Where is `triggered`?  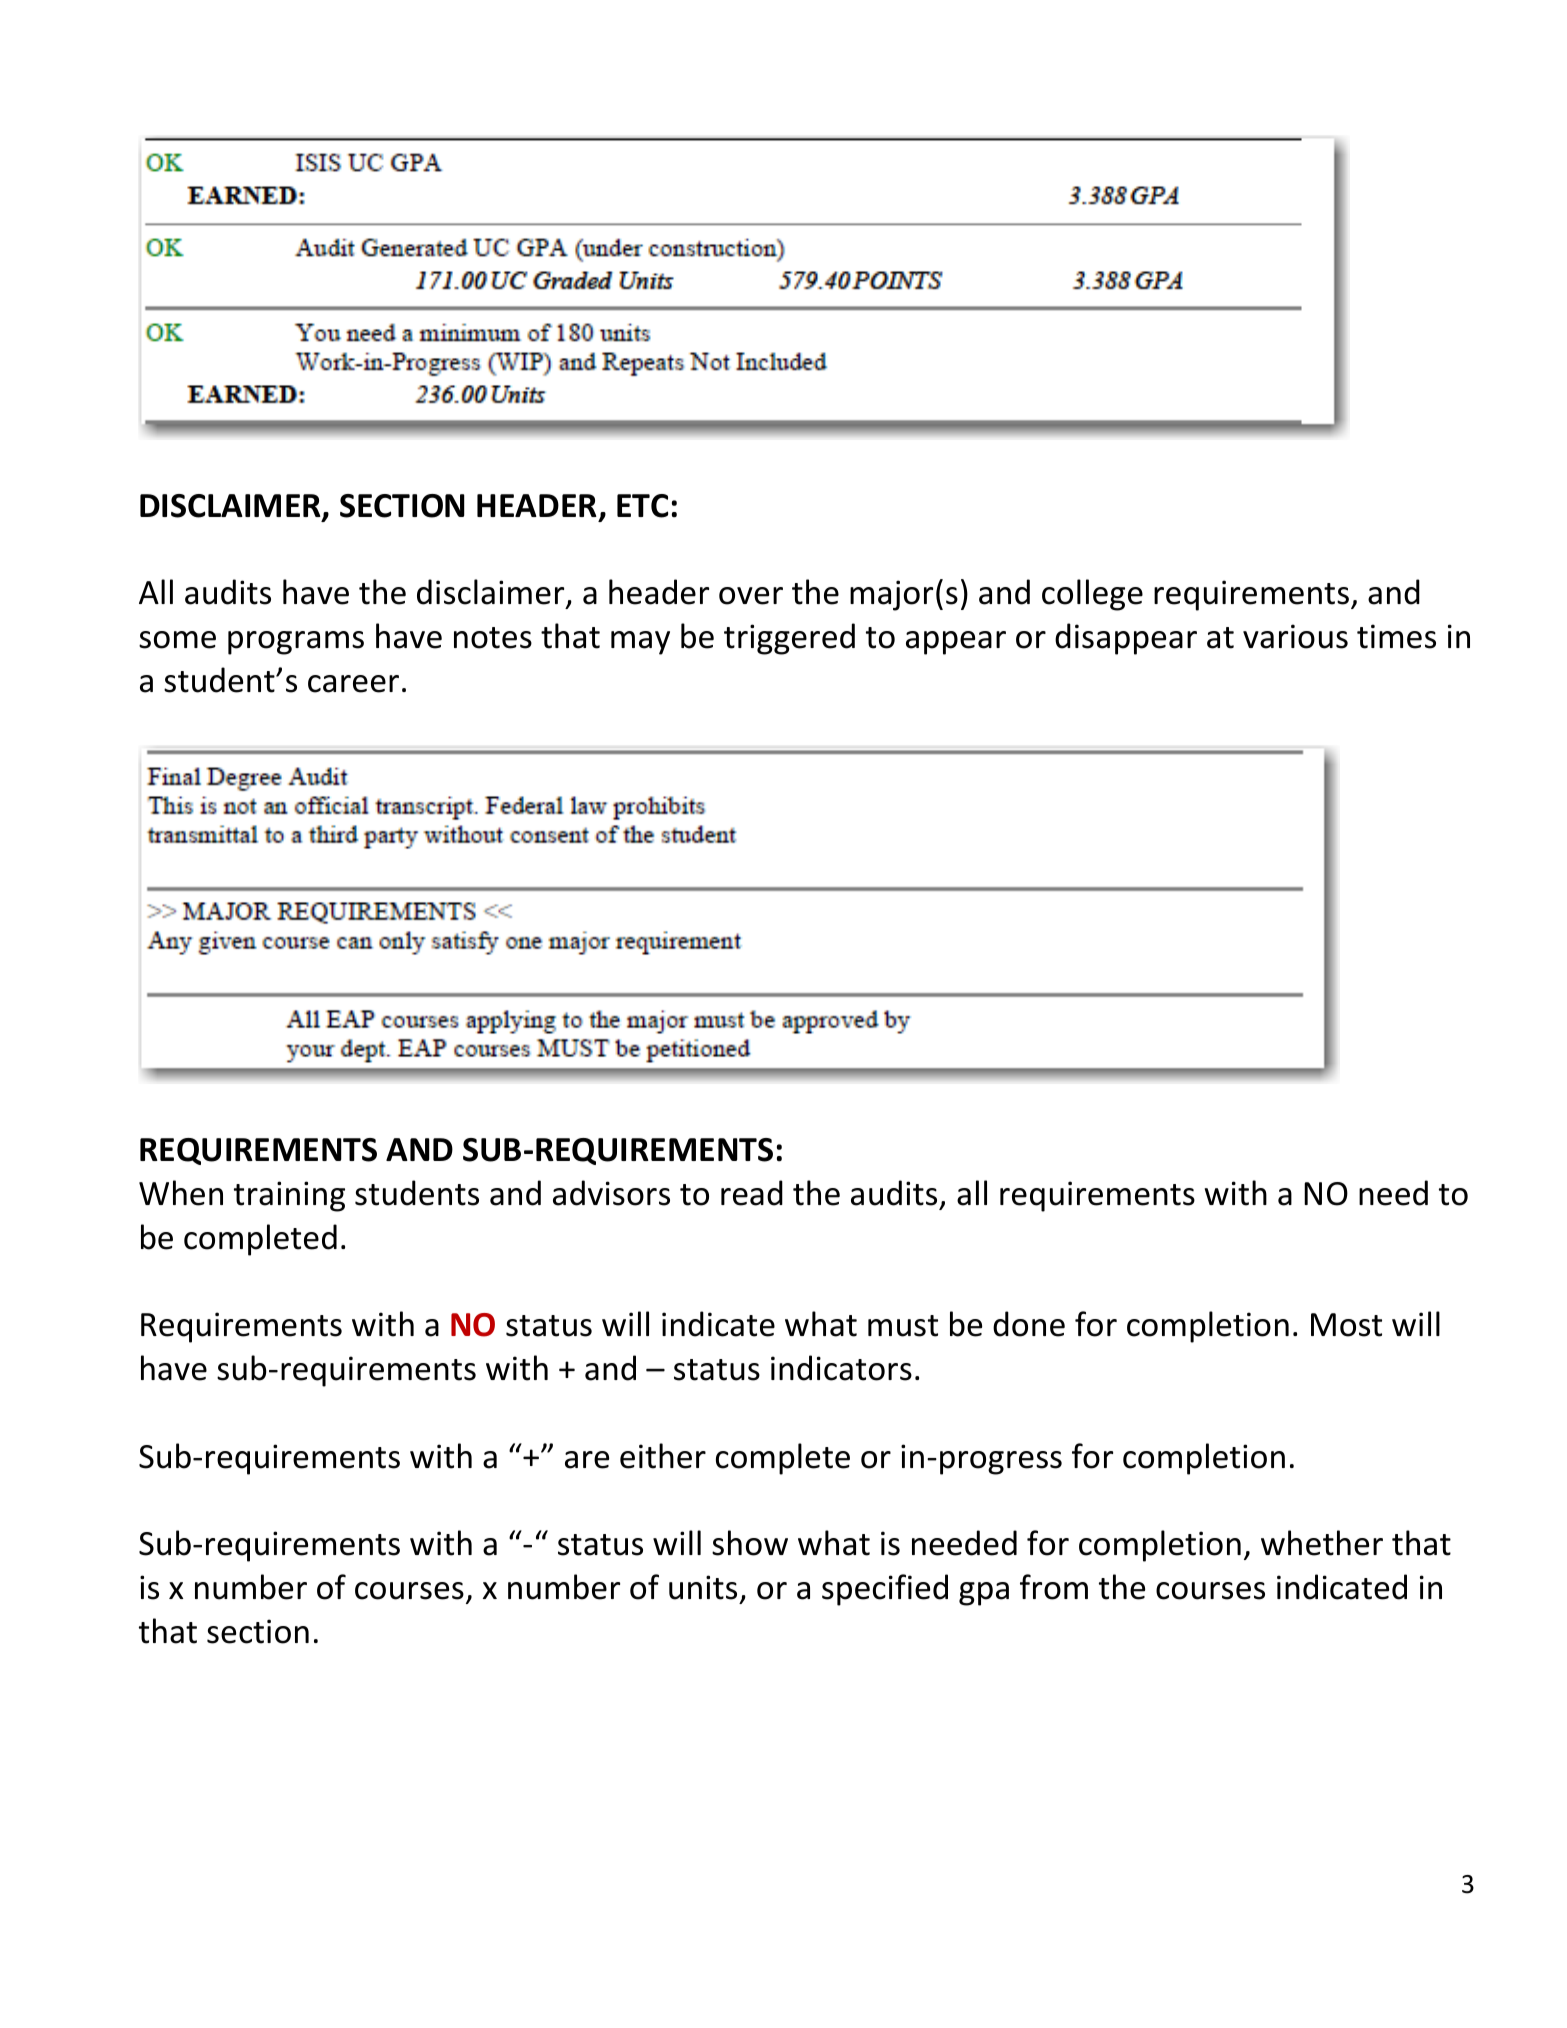 triggered is located at coordinates (789, 639).
